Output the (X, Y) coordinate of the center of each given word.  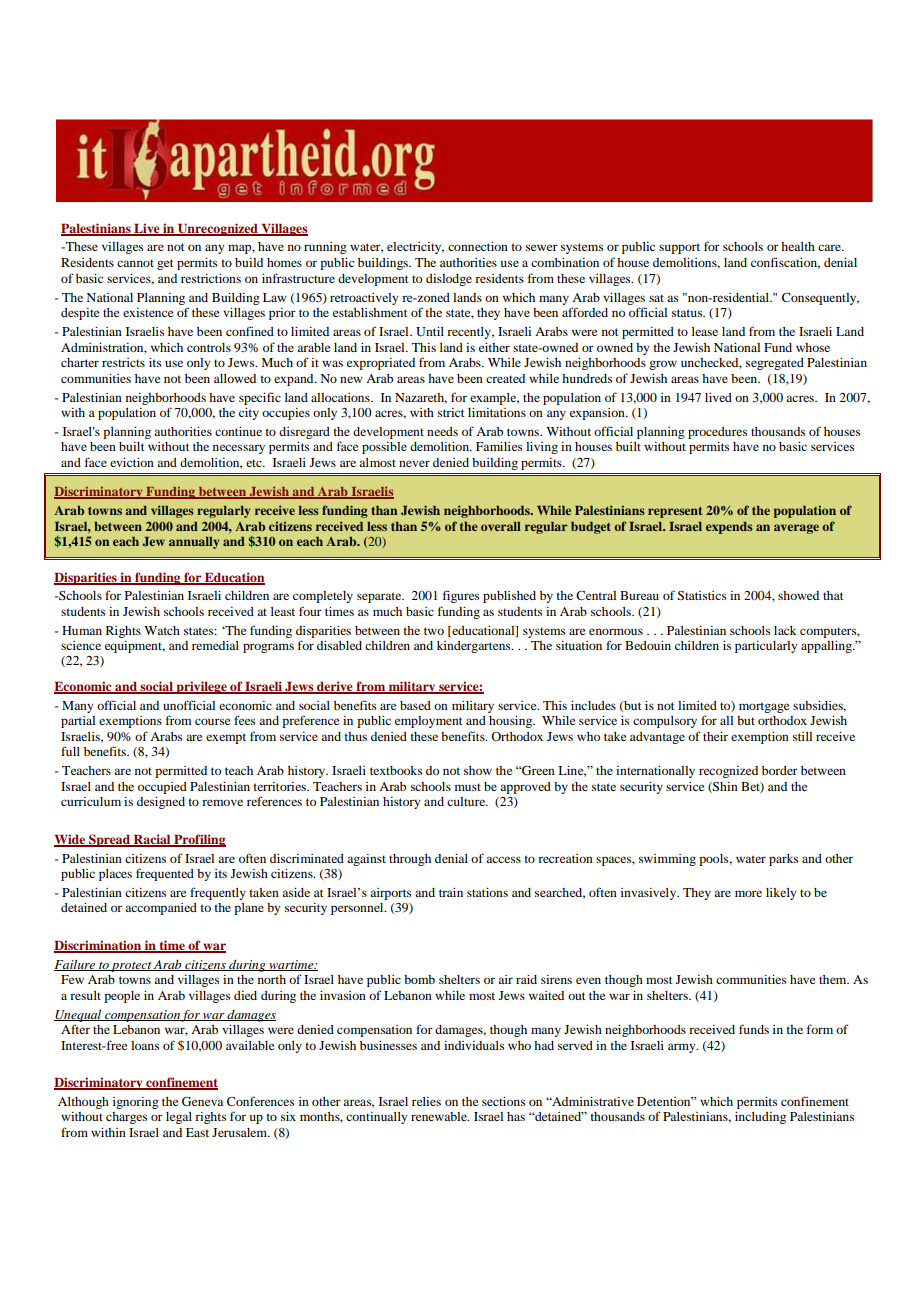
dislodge (449, 280)
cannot (135, 263)
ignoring (136, 1103)
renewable (440, 1116)
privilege (201, 687)
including (760, 1118)
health (798, 246)
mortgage (764, 707)
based (415, 705)
